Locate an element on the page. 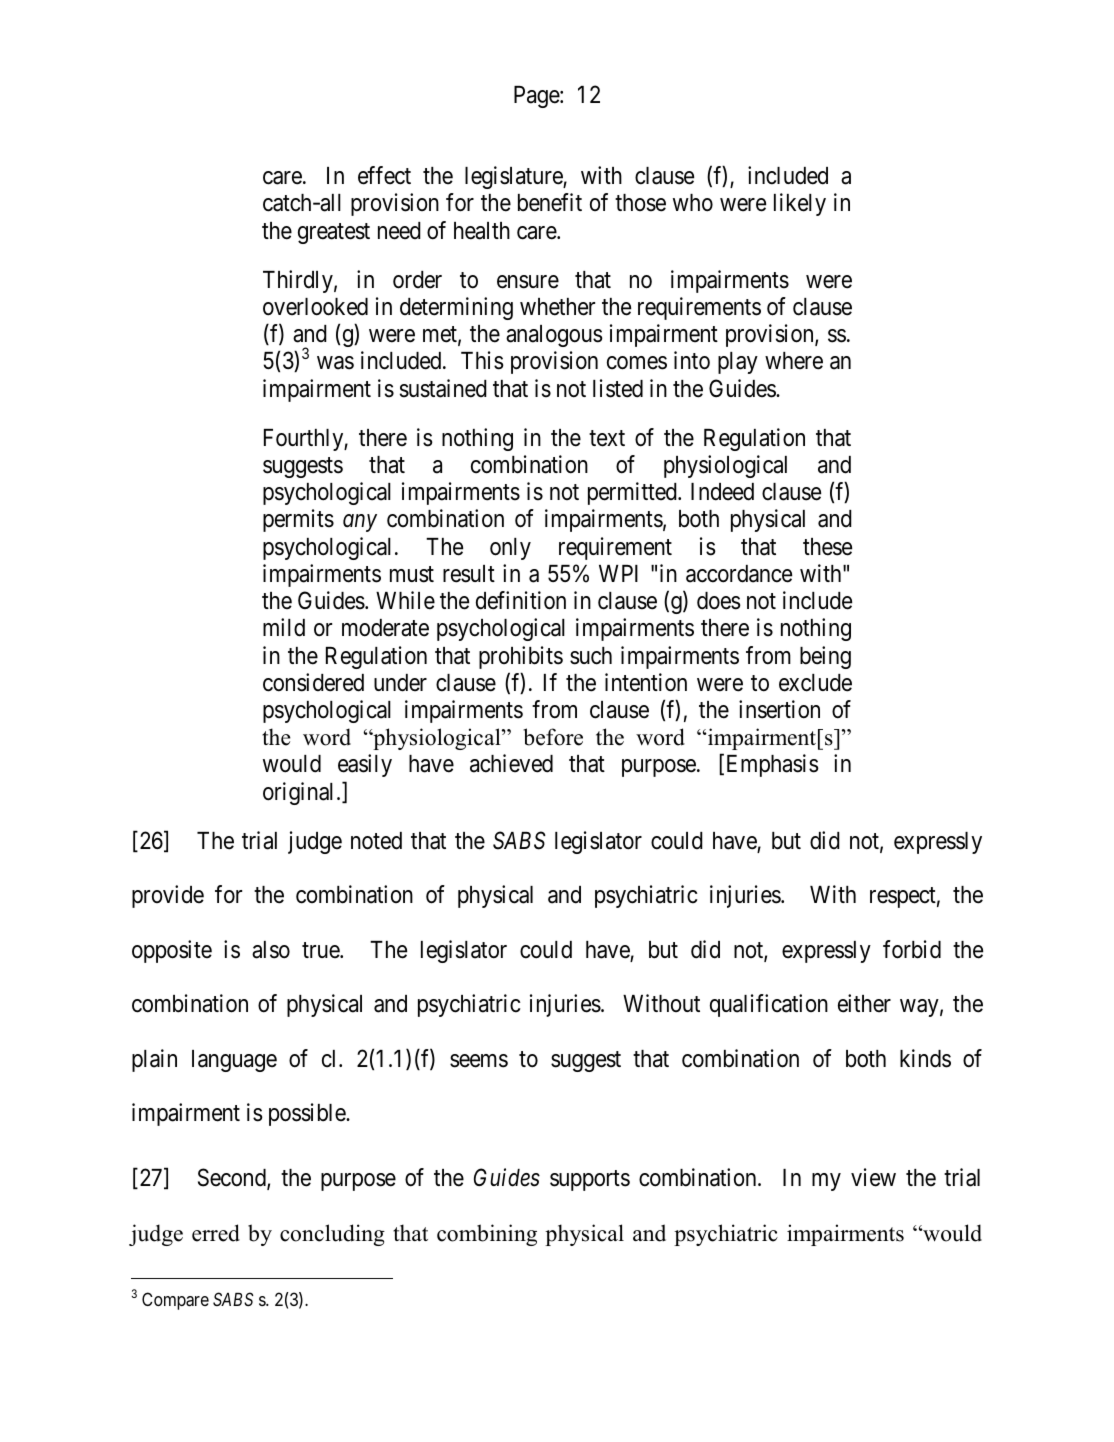 This page has width=1114, height=1442. combining is located at coordinates (487, 1235).
